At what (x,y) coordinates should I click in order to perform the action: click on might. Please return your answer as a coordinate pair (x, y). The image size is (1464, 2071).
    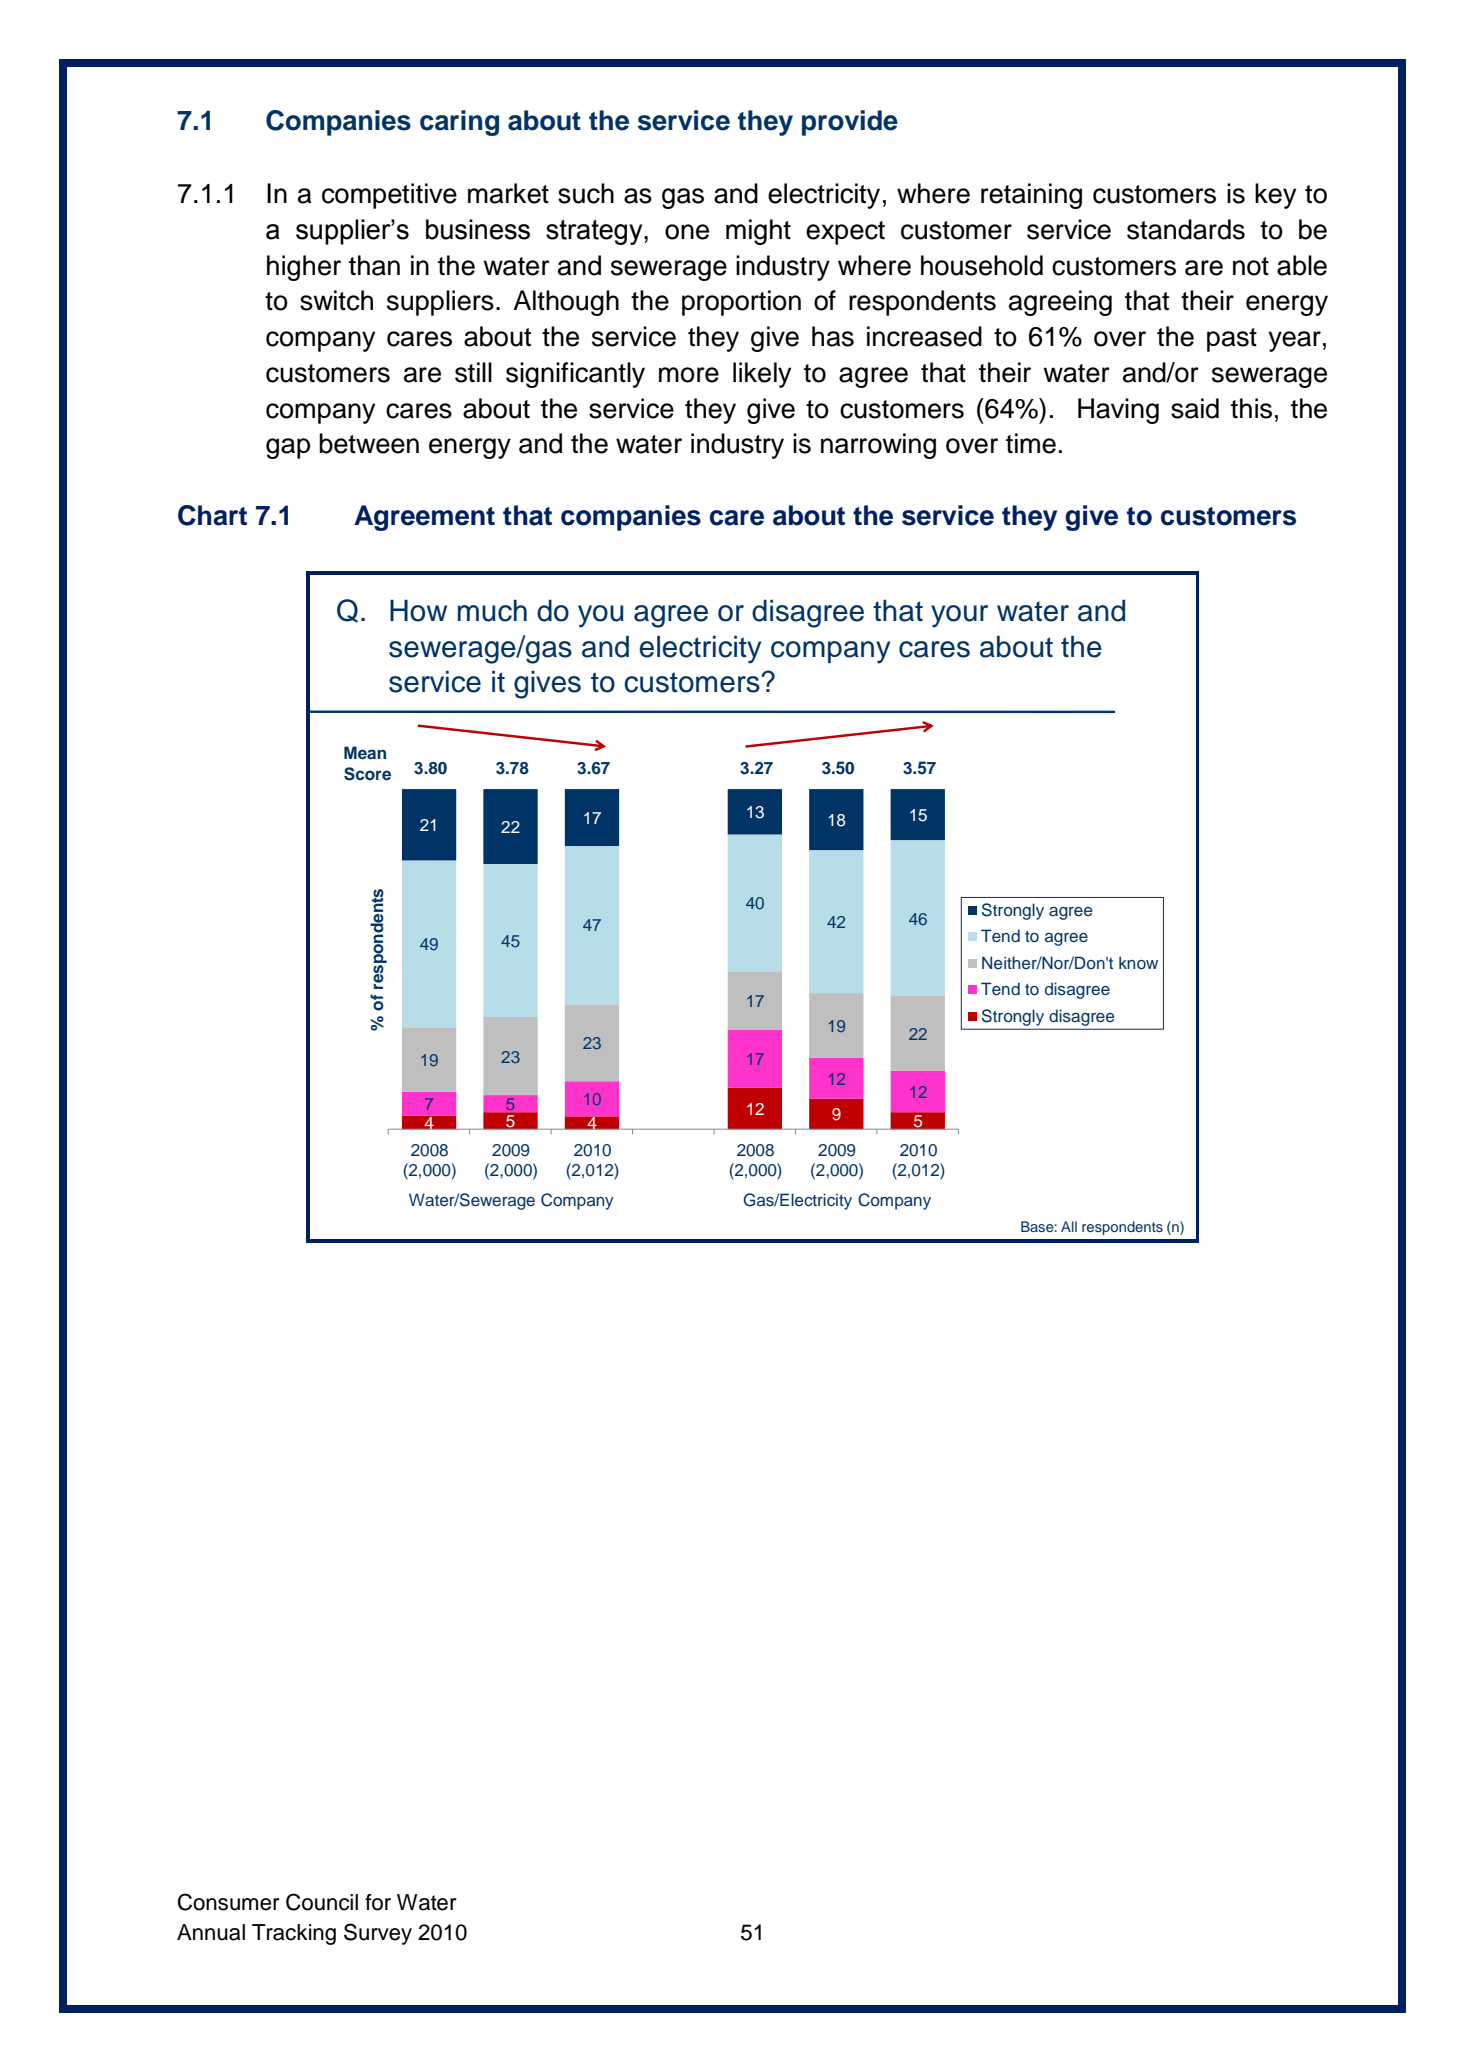
    Looking at the image, I should click on (758, 232).
